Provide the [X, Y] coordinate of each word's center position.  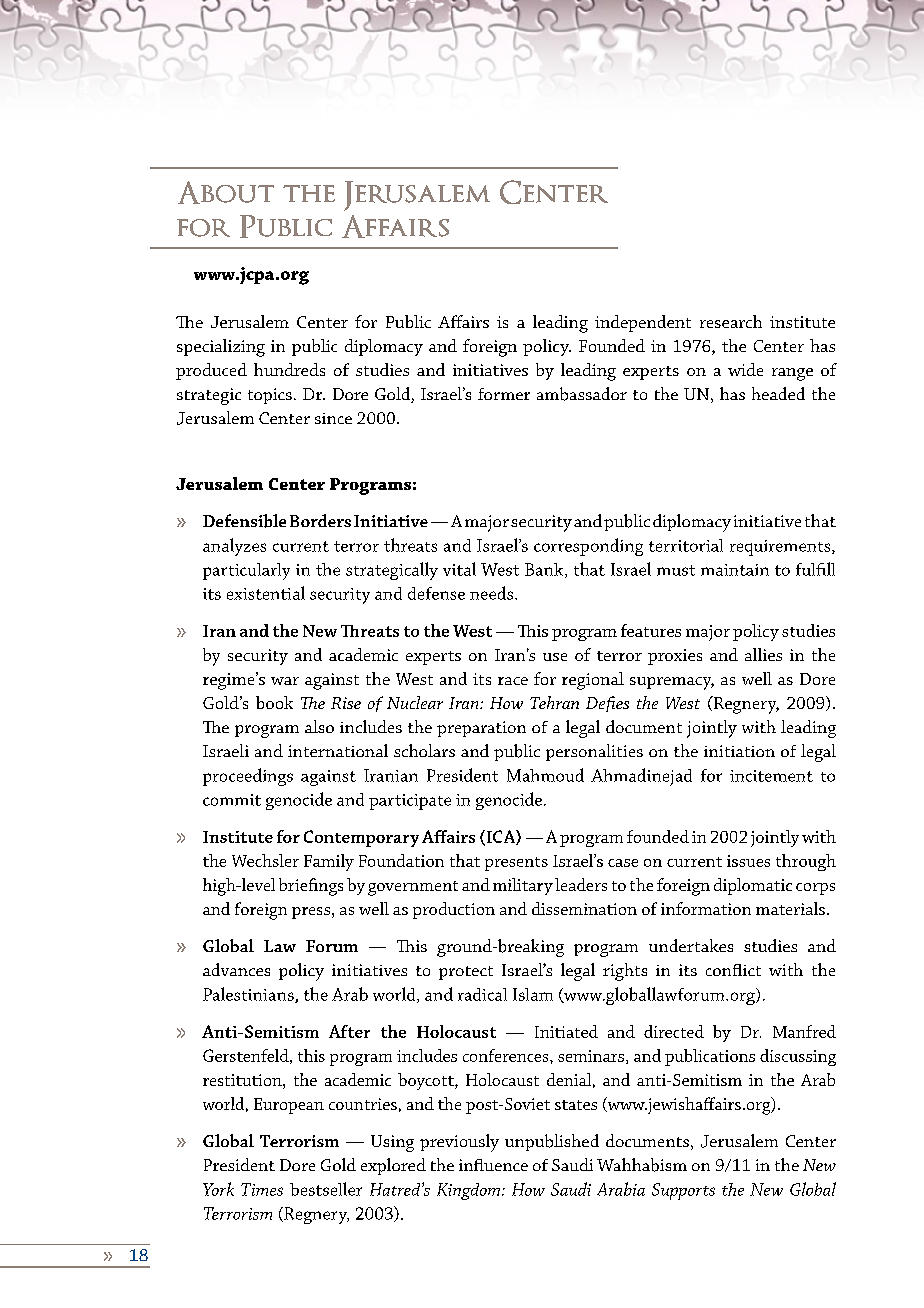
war [285, 681]
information [706, 908]
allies [763, 654]
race [513, 681]
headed [778, 393]
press [311, 913]
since [333, 418]
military [523, 886]
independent [643, 323]
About [226, 192]
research [731, 321]
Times [262, 1189]
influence [493, 1165]
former [504, 394]
